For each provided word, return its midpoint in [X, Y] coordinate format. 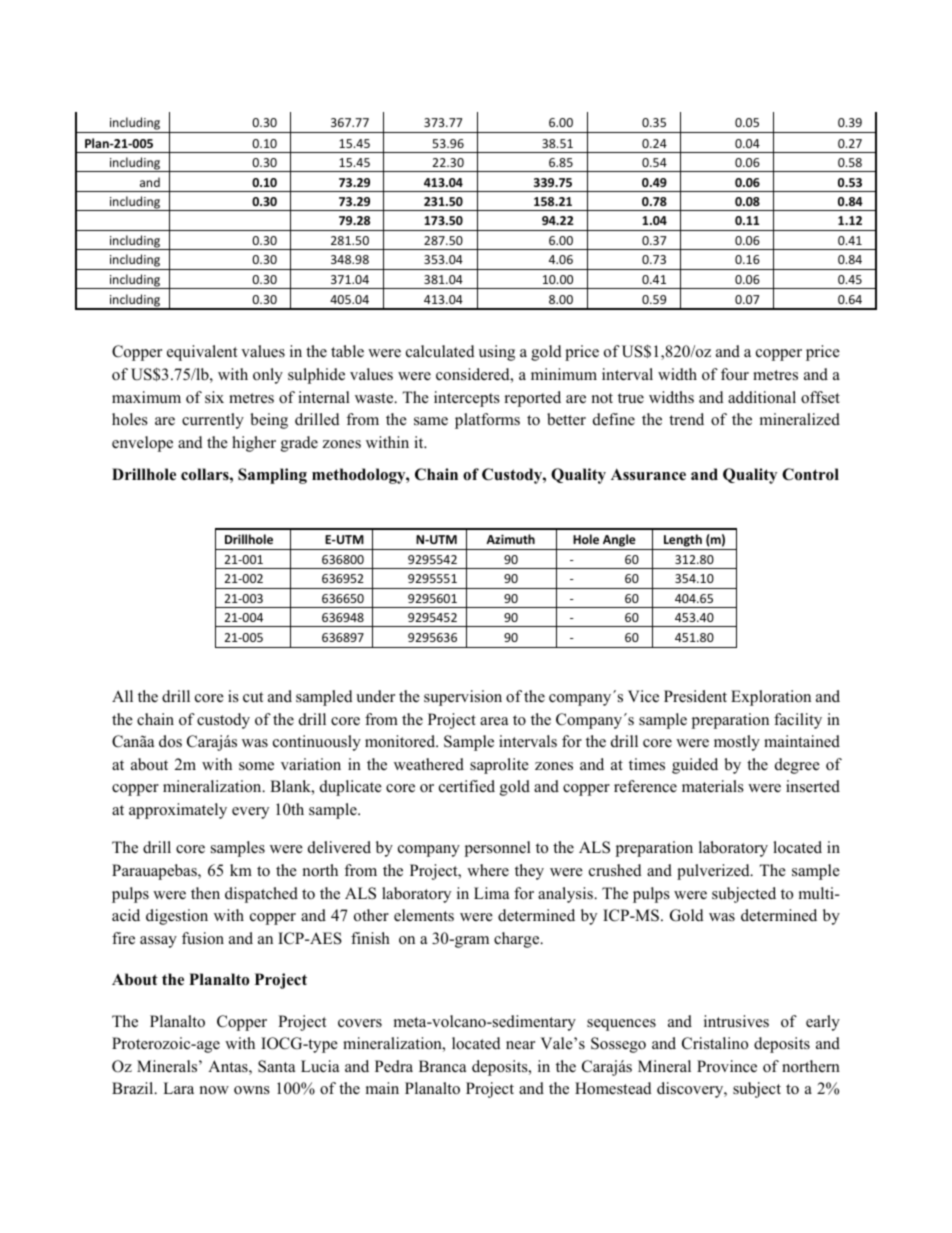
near [520, 1045]
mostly [737, 743]
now [214, 1090]
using [497, 353]
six [214, 397]
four [735, 374]
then [205, 893]
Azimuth [510, 539]
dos [170, 741]
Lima [491, 893]
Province [727, 1066]
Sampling [272, 476]
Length [683, 542]
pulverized [714, 872]
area [494, 721]
